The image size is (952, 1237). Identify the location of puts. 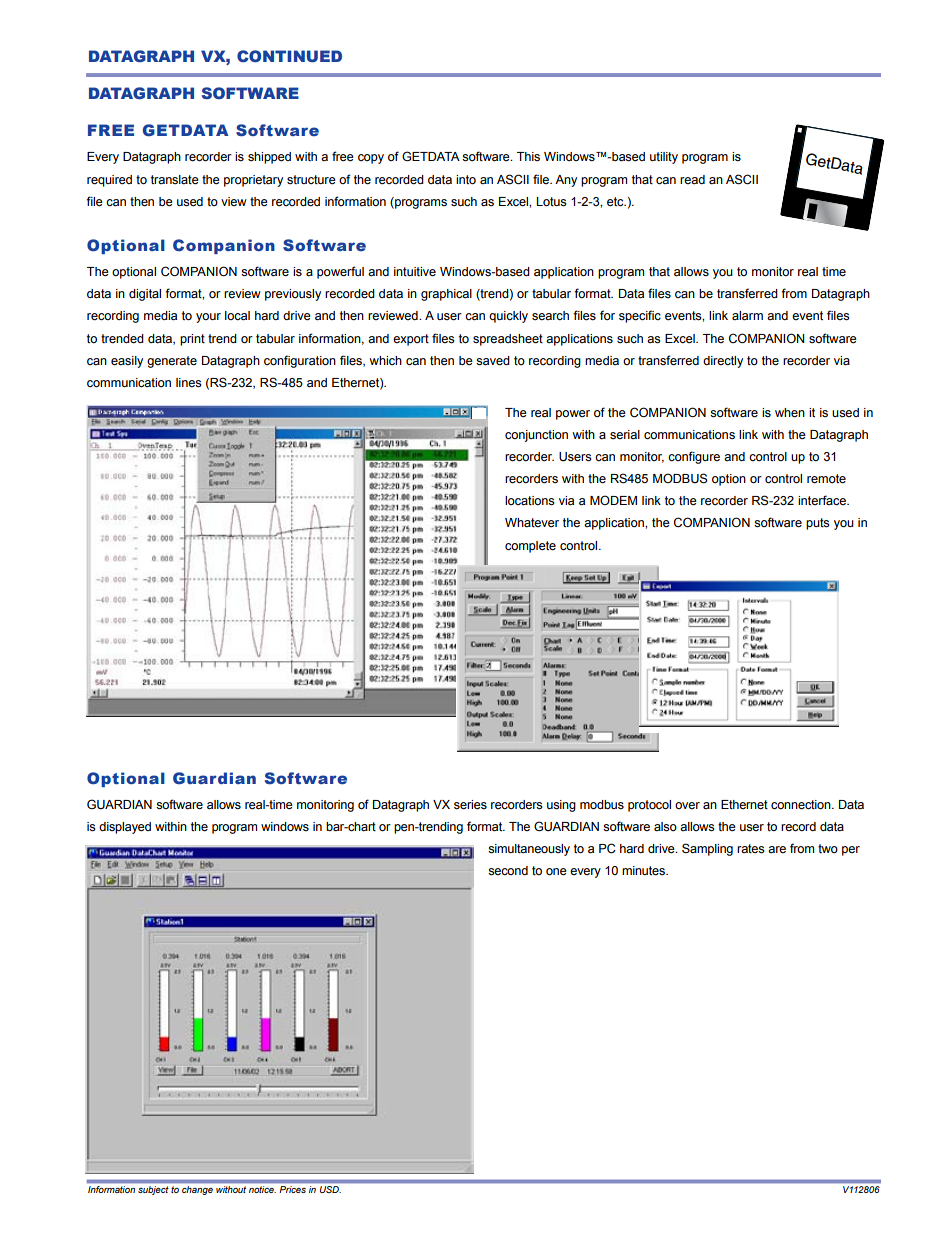
(818, 524).
